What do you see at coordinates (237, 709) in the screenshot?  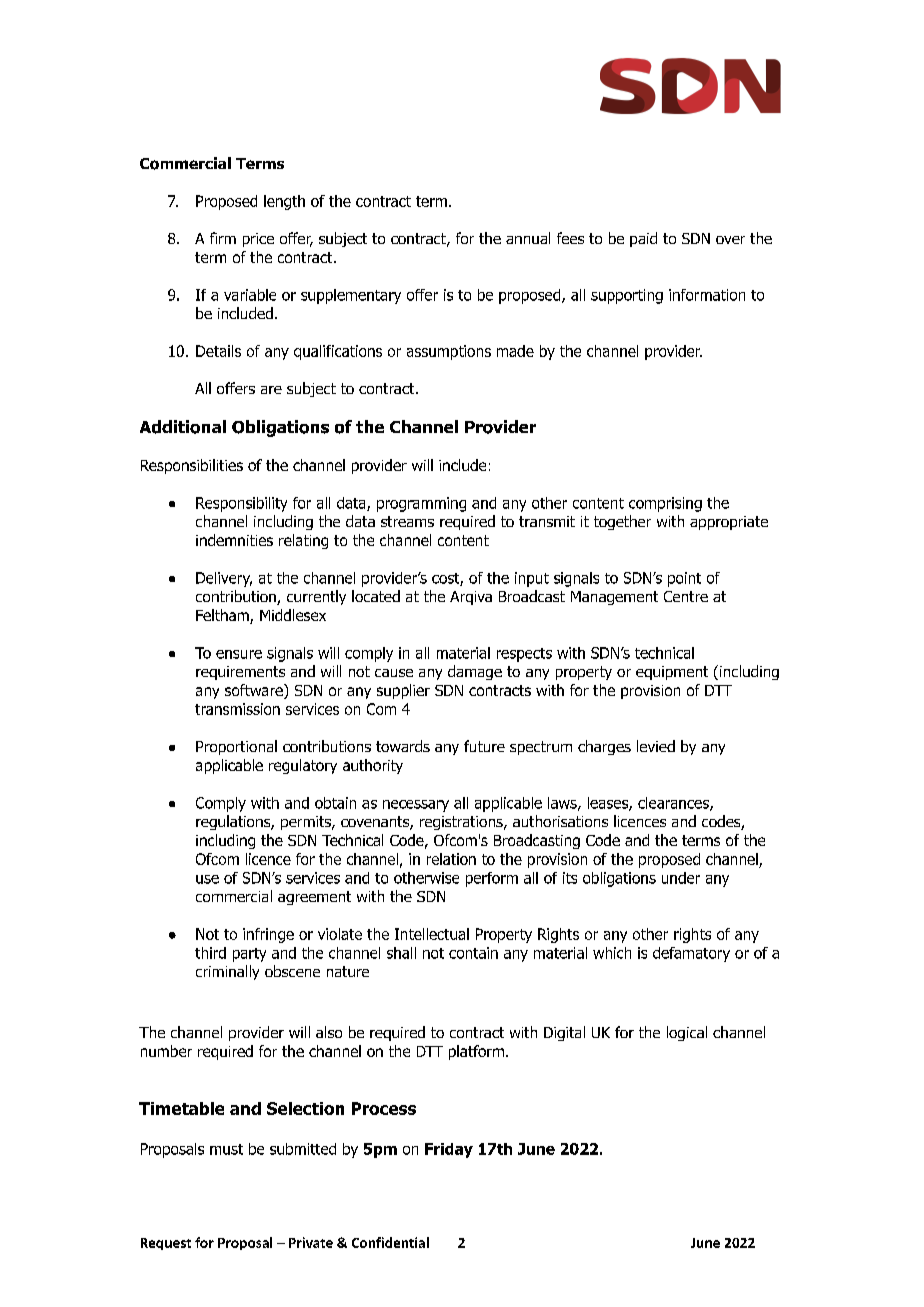 I see `transmission` at bounding box center [237, 709].
